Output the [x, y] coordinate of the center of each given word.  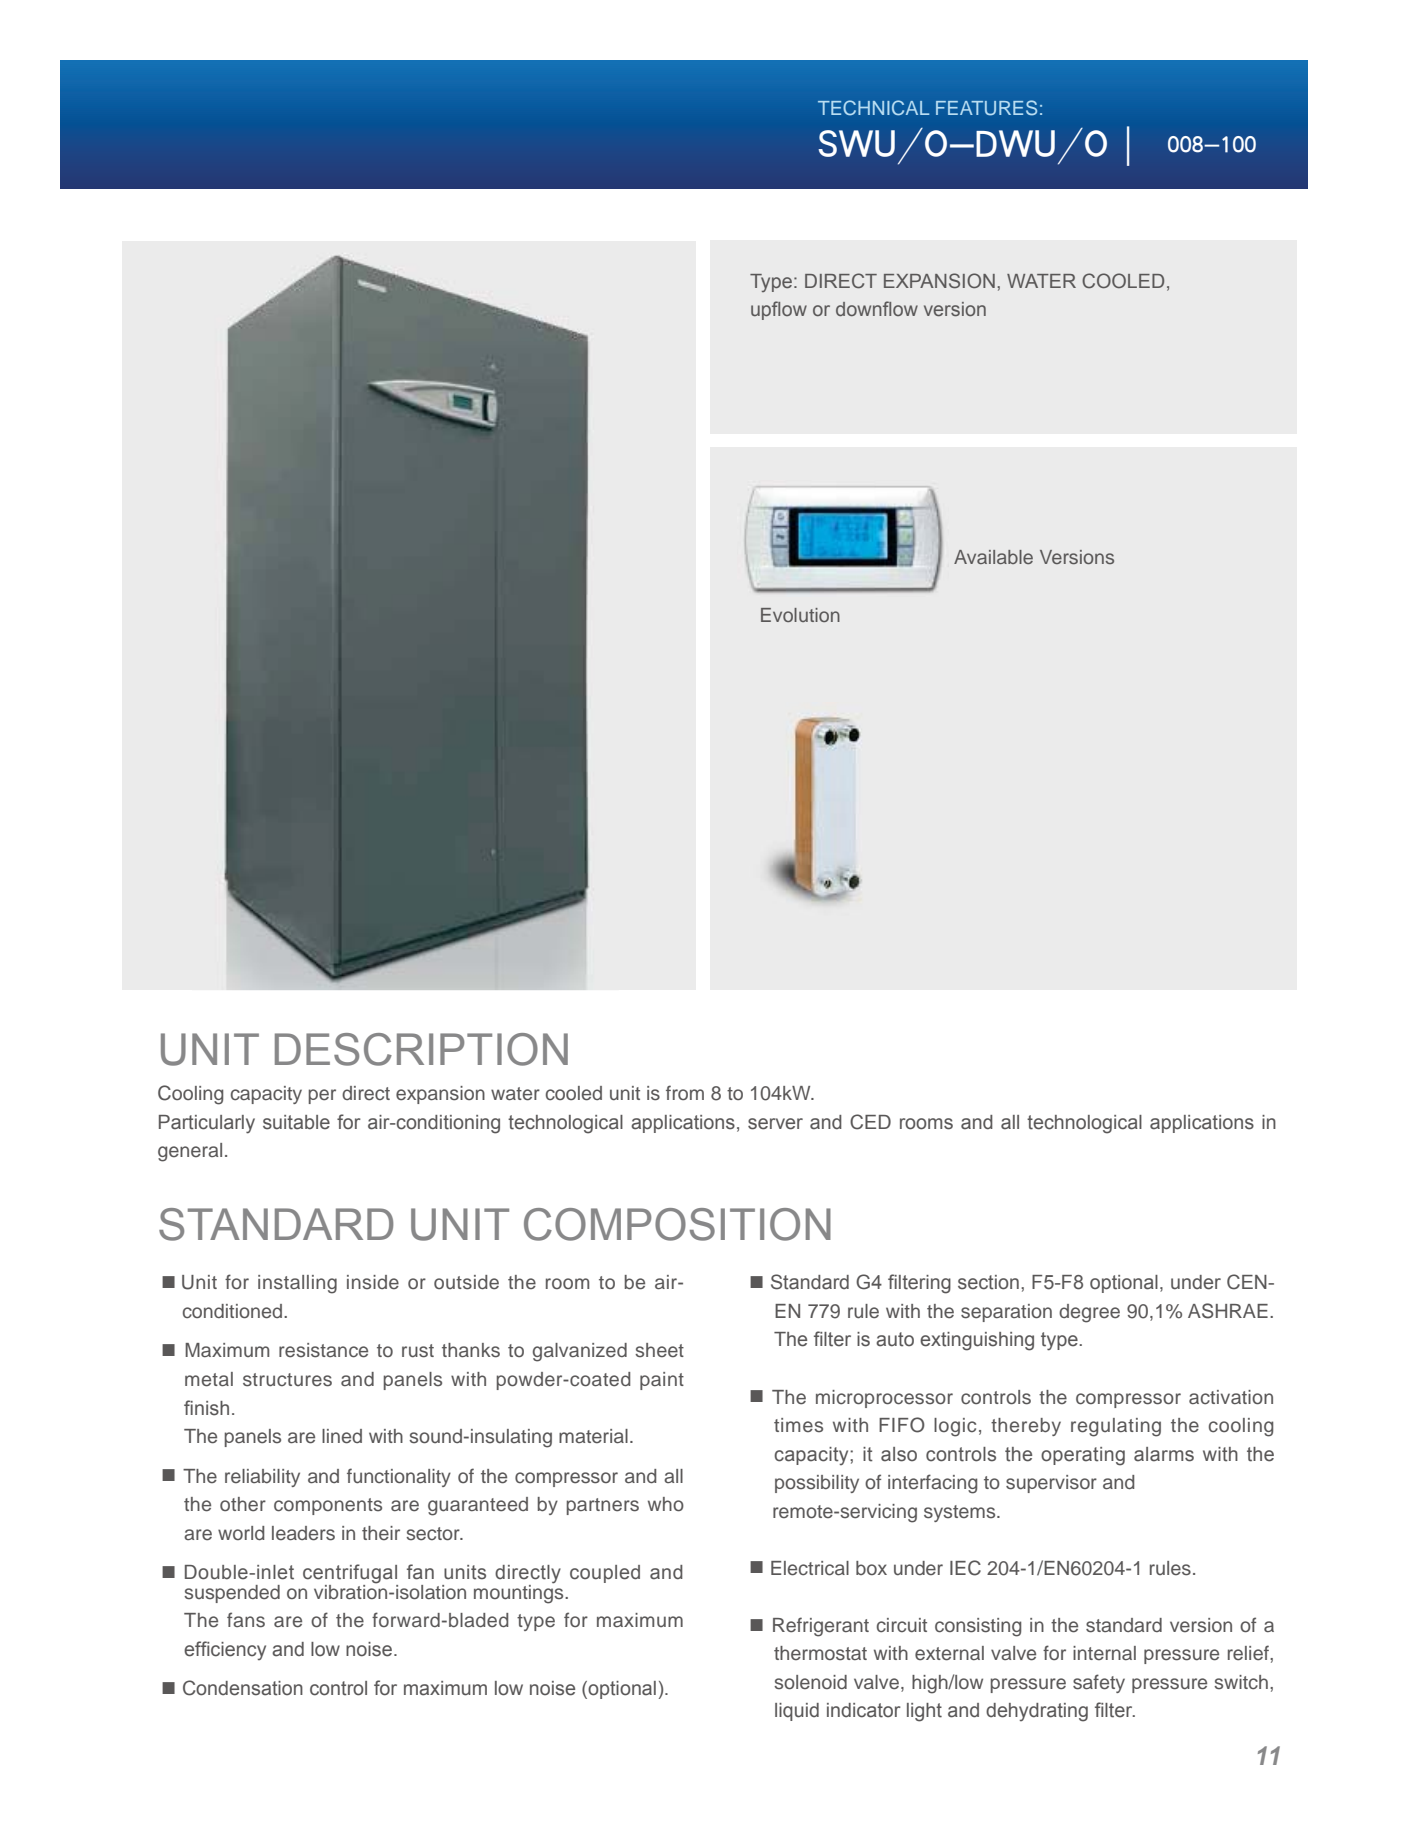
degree [1089, 1313]
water [515, 1094]
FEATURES [986, 108]
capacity [266, 1095]
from [685, 1092]
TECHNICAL [873, 108]
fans [246, 1620]
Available [993, 557]
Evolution [800, 615]
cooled [574, 1093]
